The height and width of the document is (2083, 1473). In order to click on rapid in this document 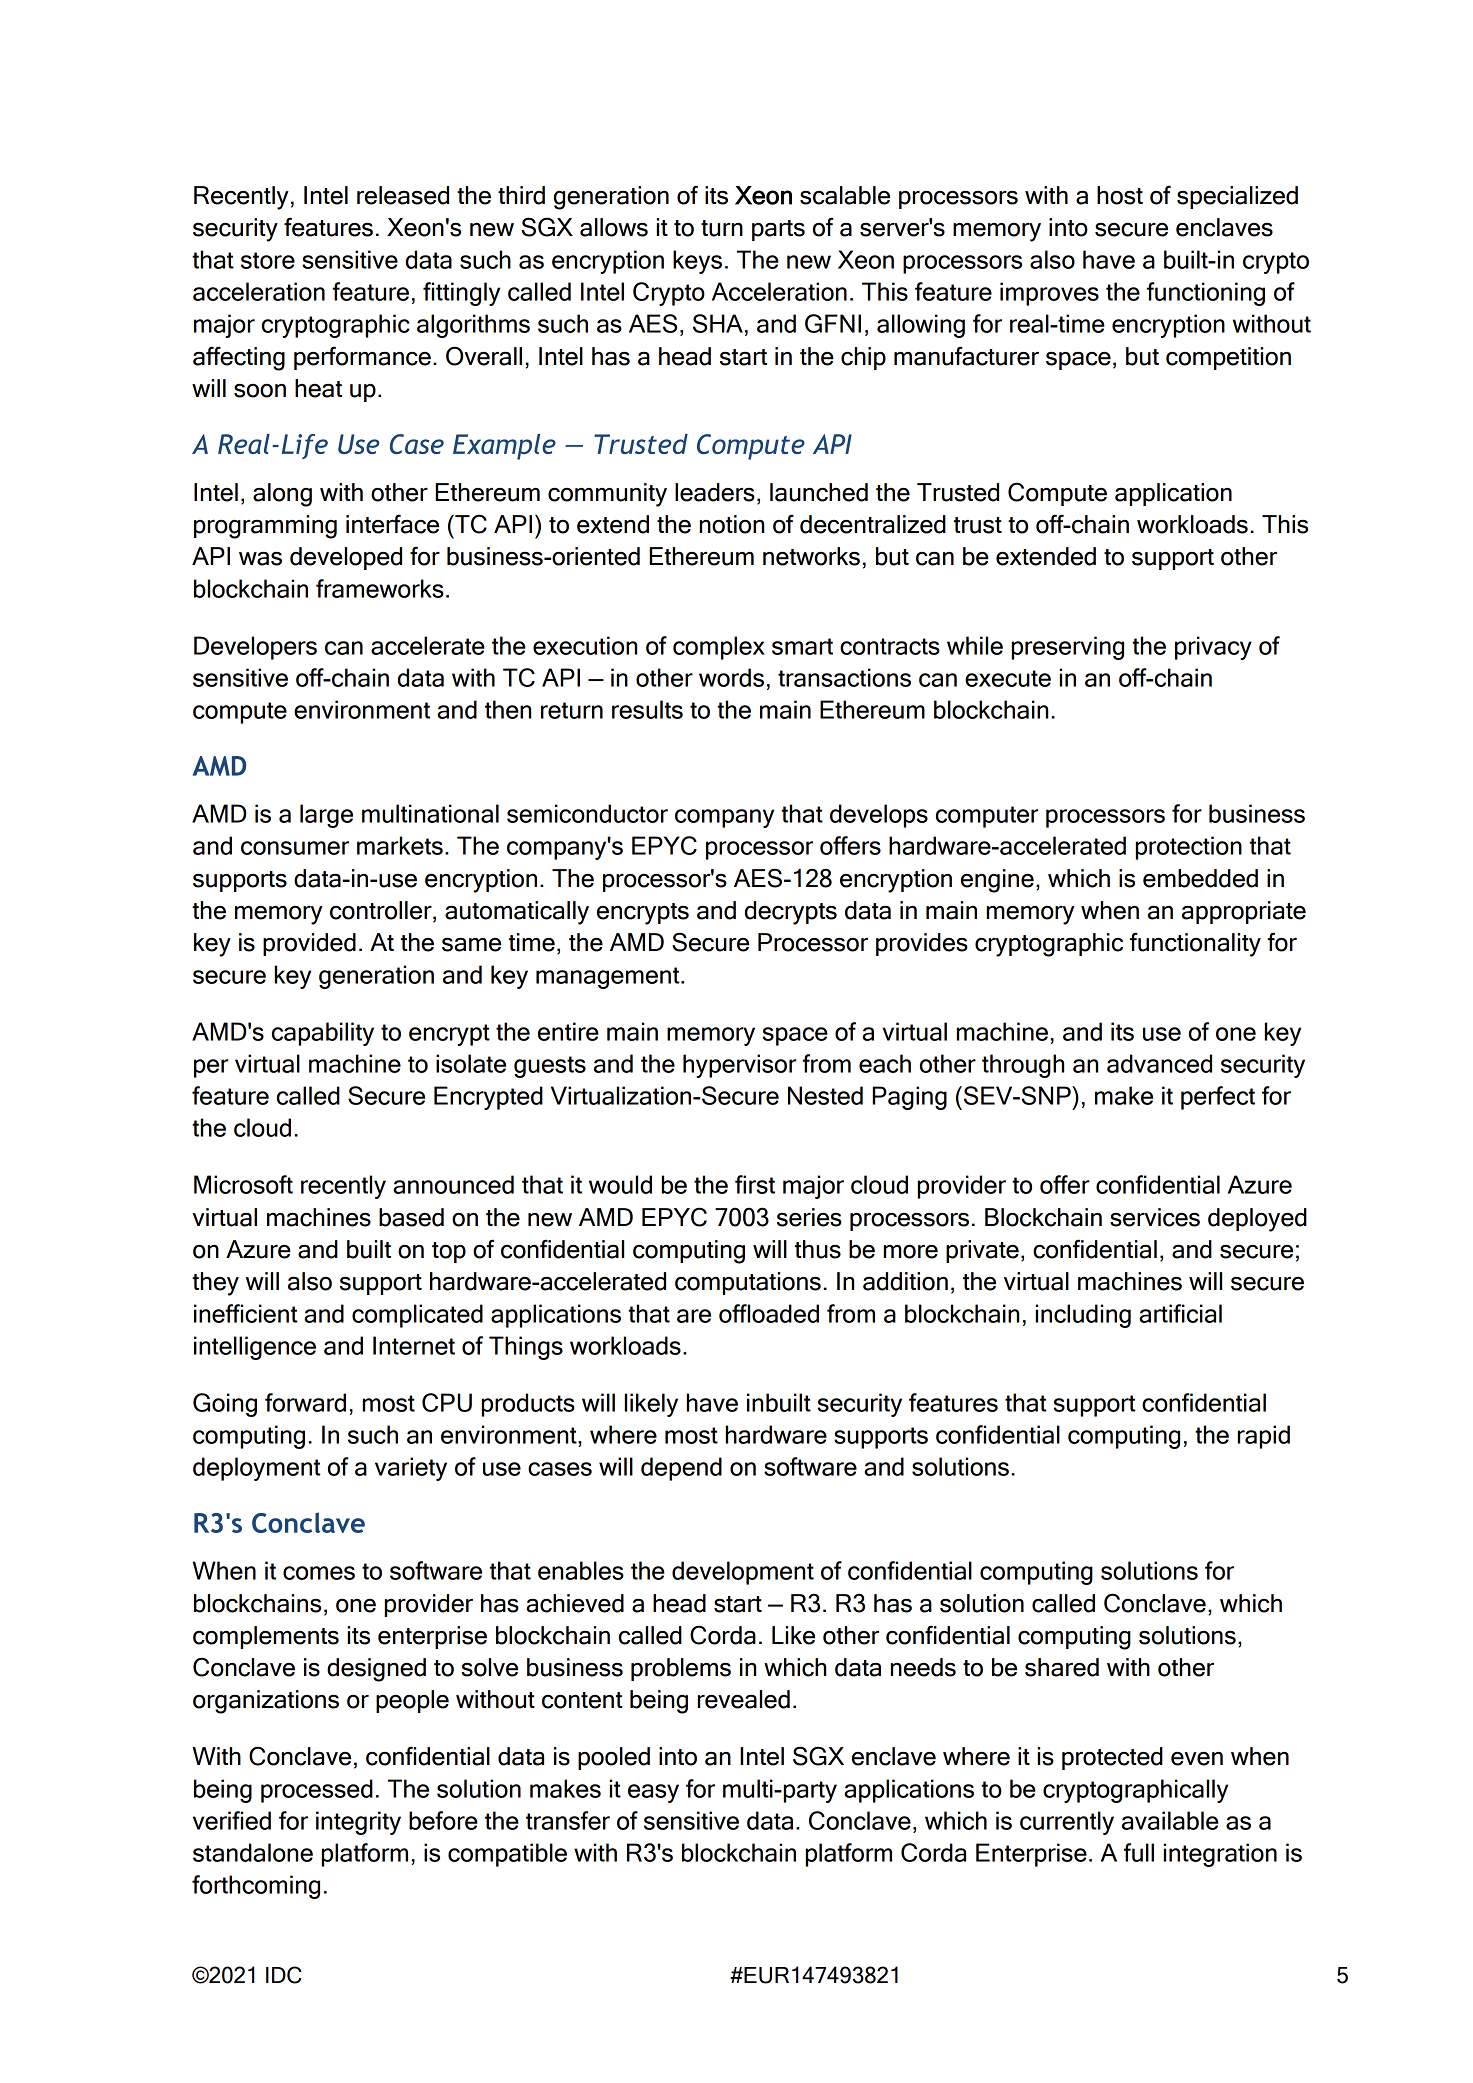, I will do `click(1264, 1437)`.
